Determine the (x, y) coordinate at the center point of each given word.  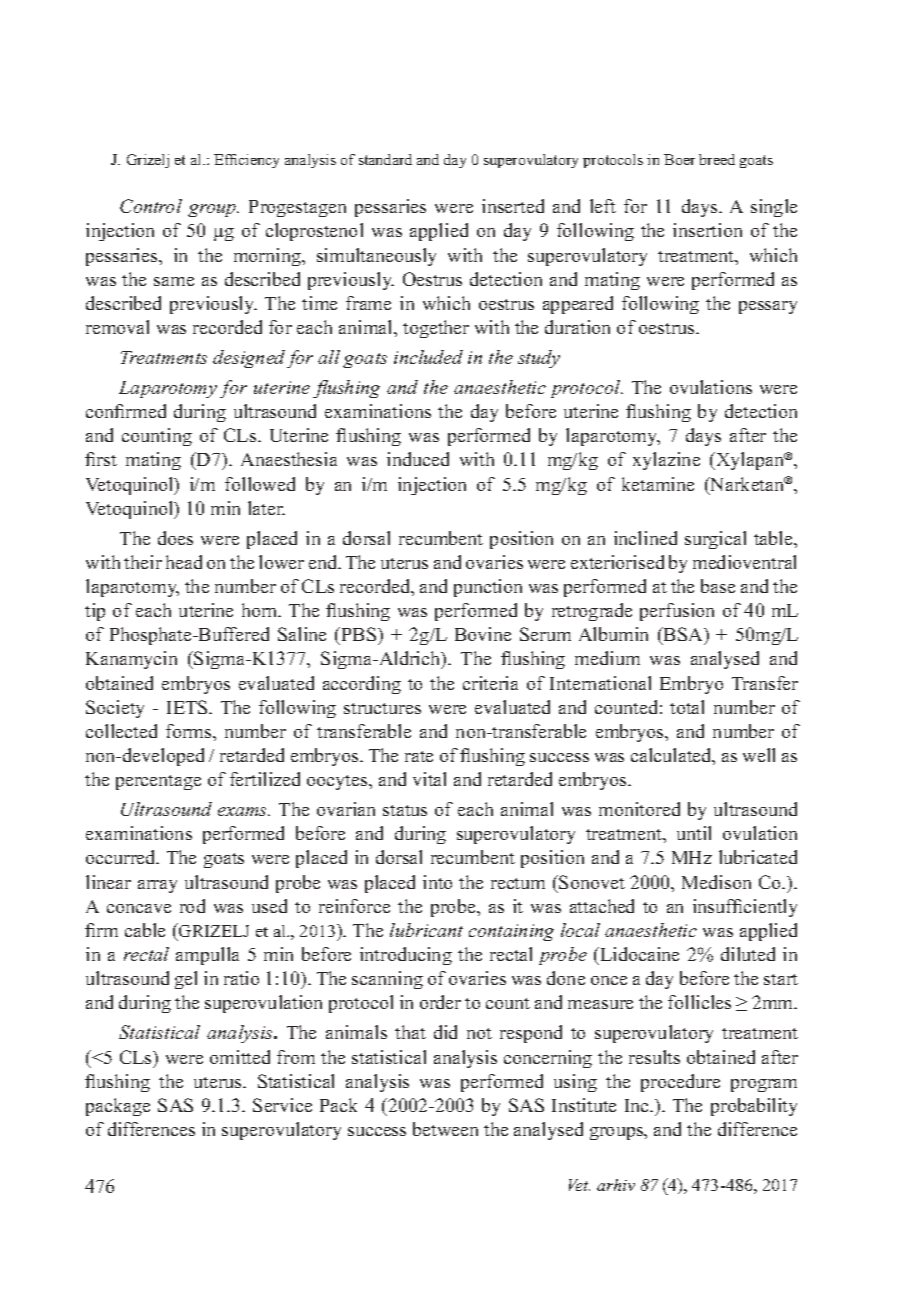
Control (151, 206)
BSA (683, 636)
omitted (240, 1057)
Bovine (483, 634)
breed (717, 159)
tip (95, 612)
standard (385, 159)
